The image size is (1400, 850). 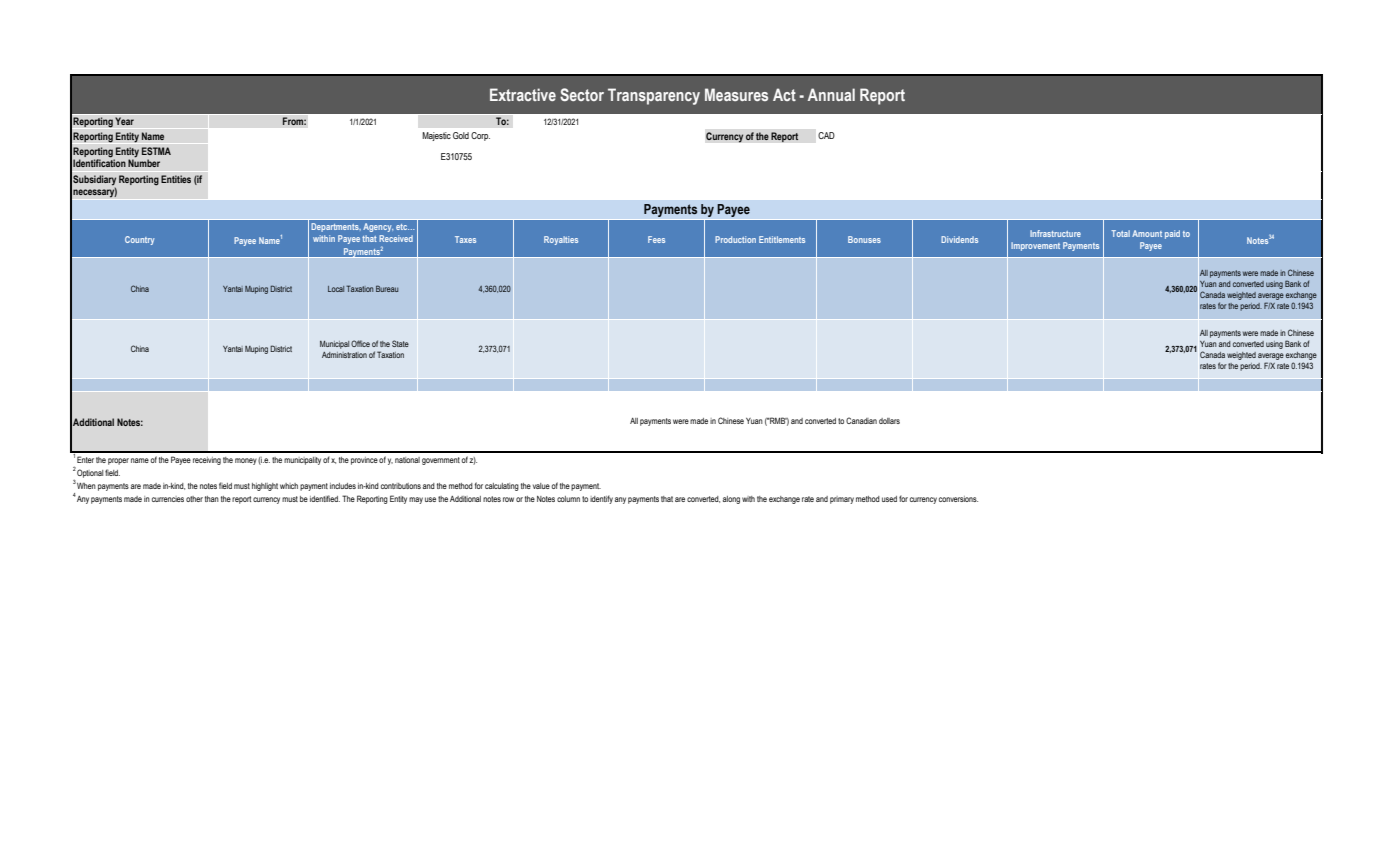 What do you see at coordinates (387, 288) in the screenshot?
I see `Bureau` at bounding box center [387, 288].
